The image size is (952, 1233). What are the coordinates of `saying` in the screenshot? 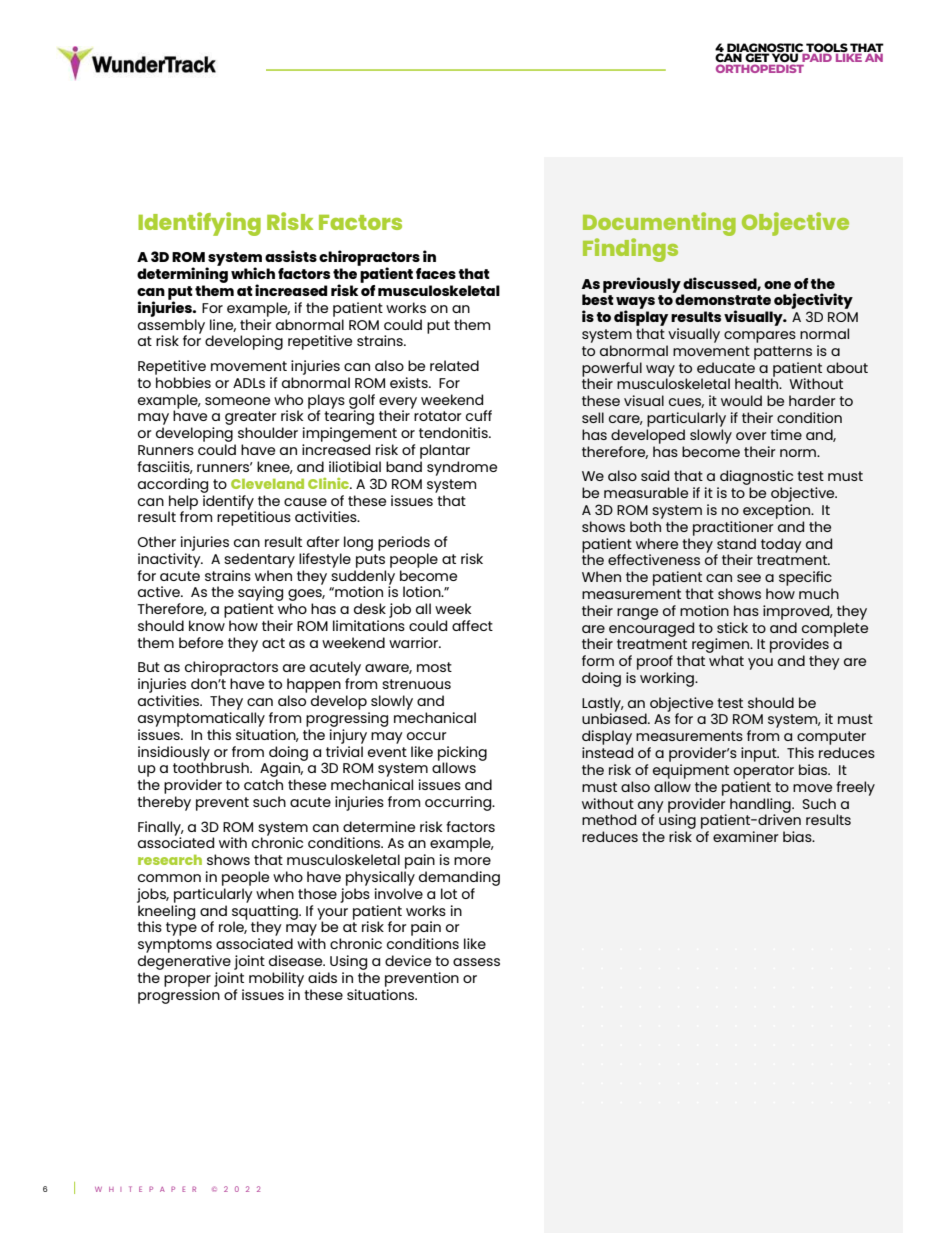 It's located at (260, 595).
